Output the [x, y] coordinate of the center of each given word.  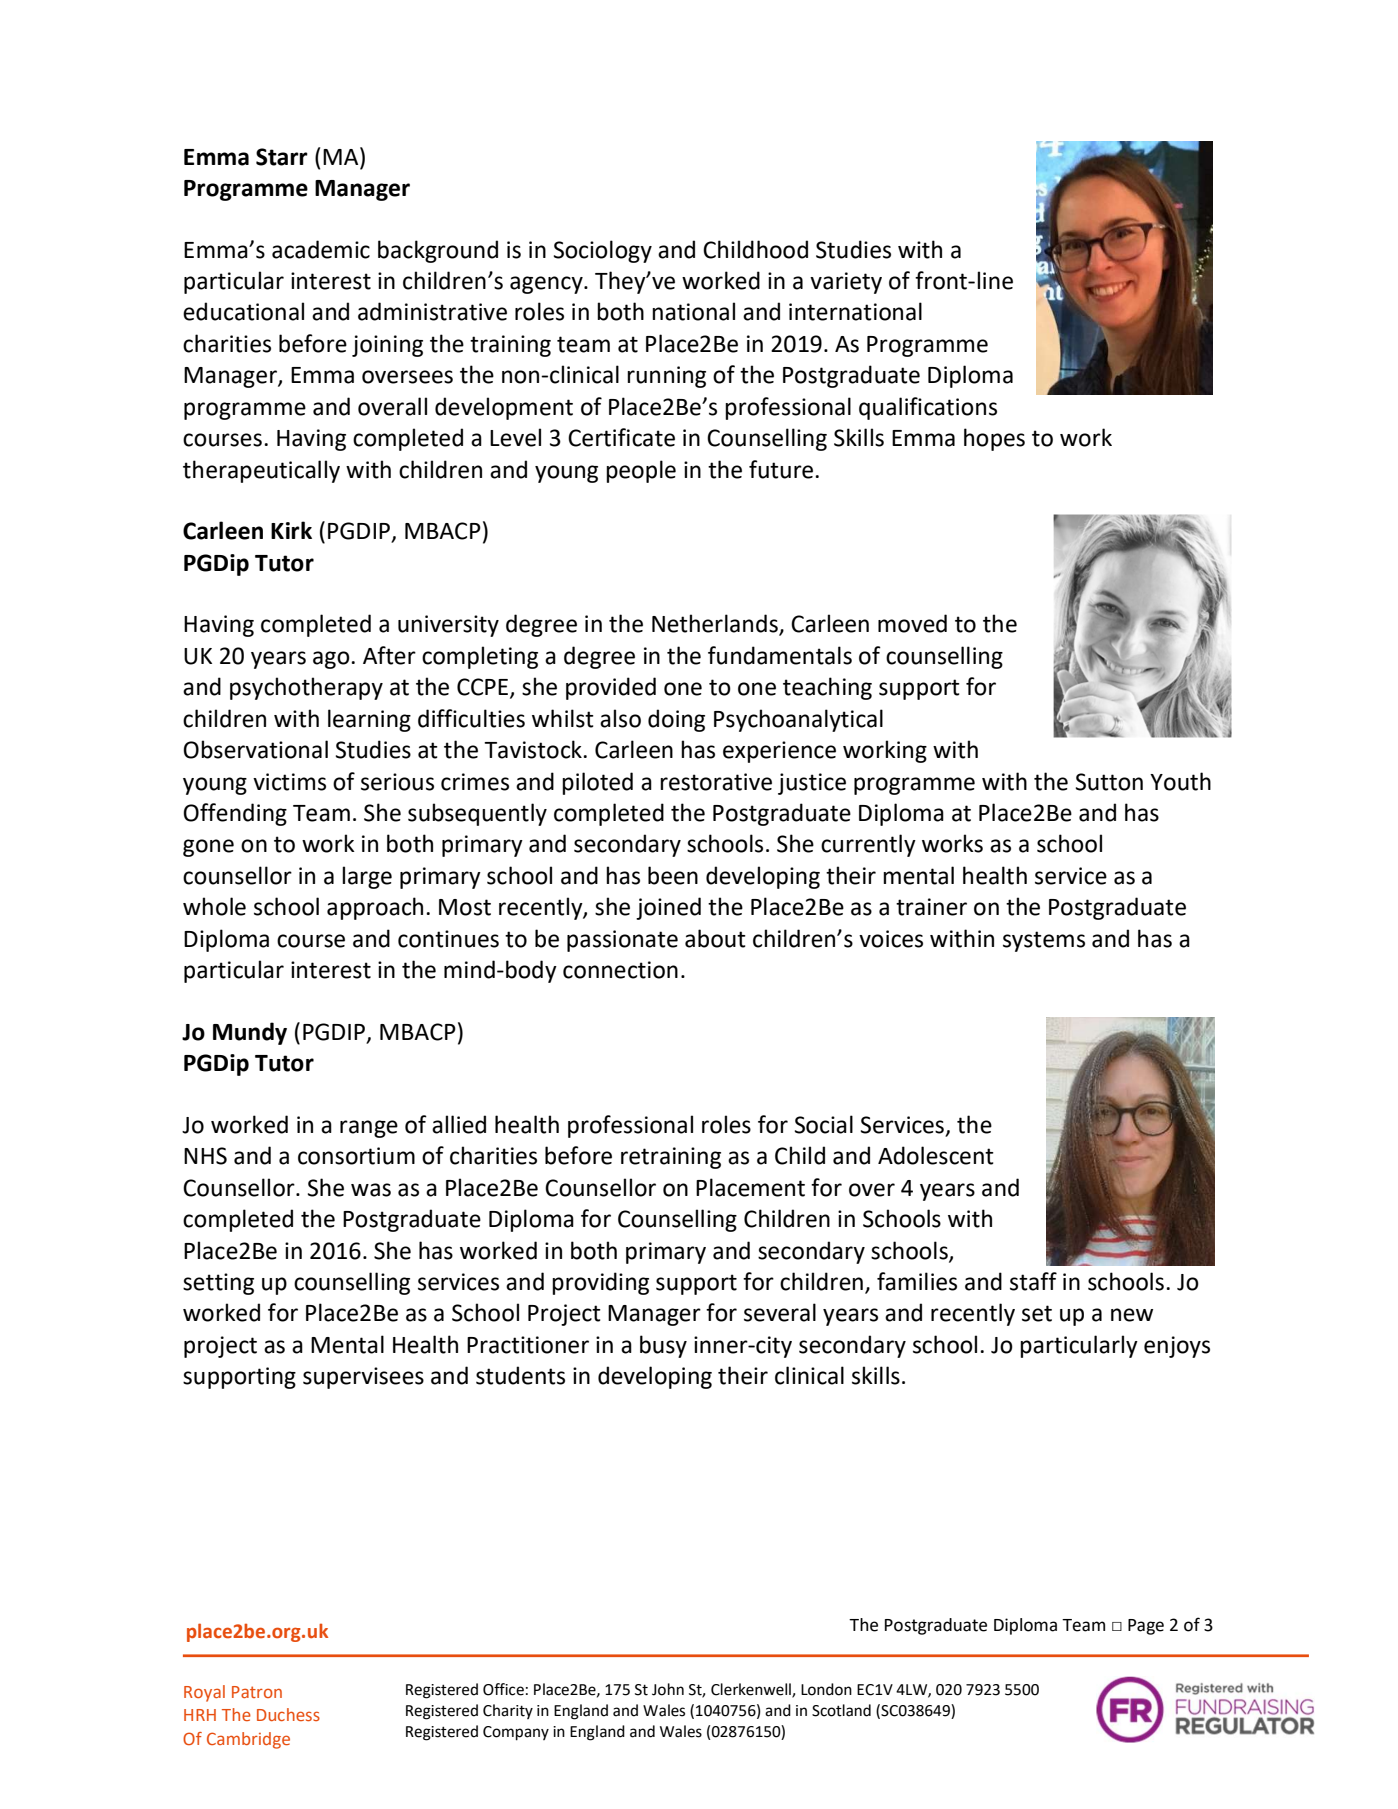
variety [846, 283]
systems [1044, 941]
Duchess [288, 1714]
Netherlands [716, 624]
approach [375, 908]
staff [1033, 1281]
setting [218, 1284]
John [668, 1689]
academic [321, 249]
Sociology [603, 251]
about [715, 938]
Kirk [291, 530]
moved [912, 623]
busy [663, 1346]
